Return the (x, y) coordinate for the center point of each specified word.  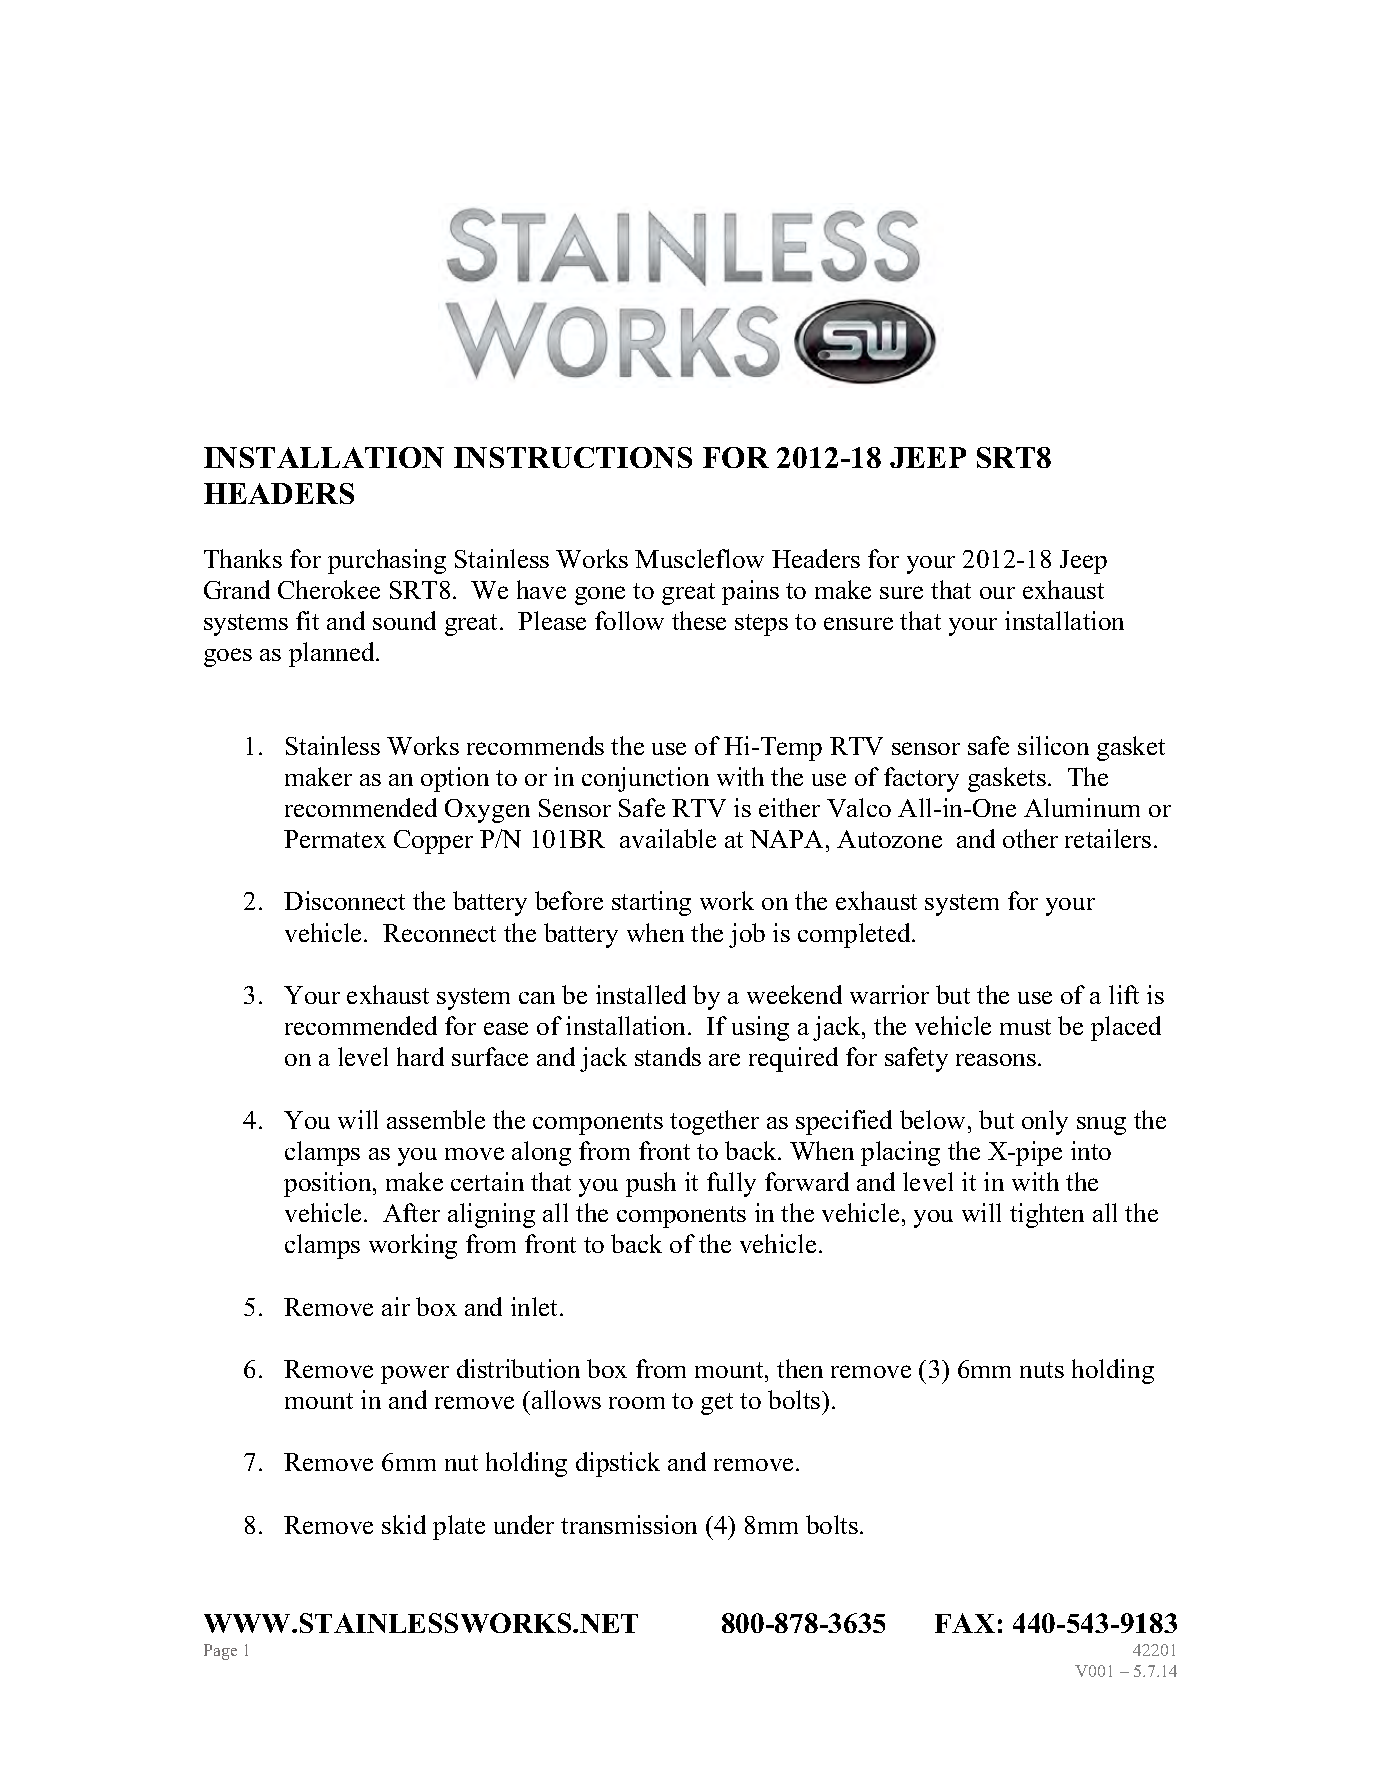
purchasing (387, 561)
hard (420, 1056)
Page (220, 1652)
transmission (629, 1524)
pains (750, 592)
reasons (997, 1059)
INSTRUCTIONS (573, 457)
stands (668, 1056)
